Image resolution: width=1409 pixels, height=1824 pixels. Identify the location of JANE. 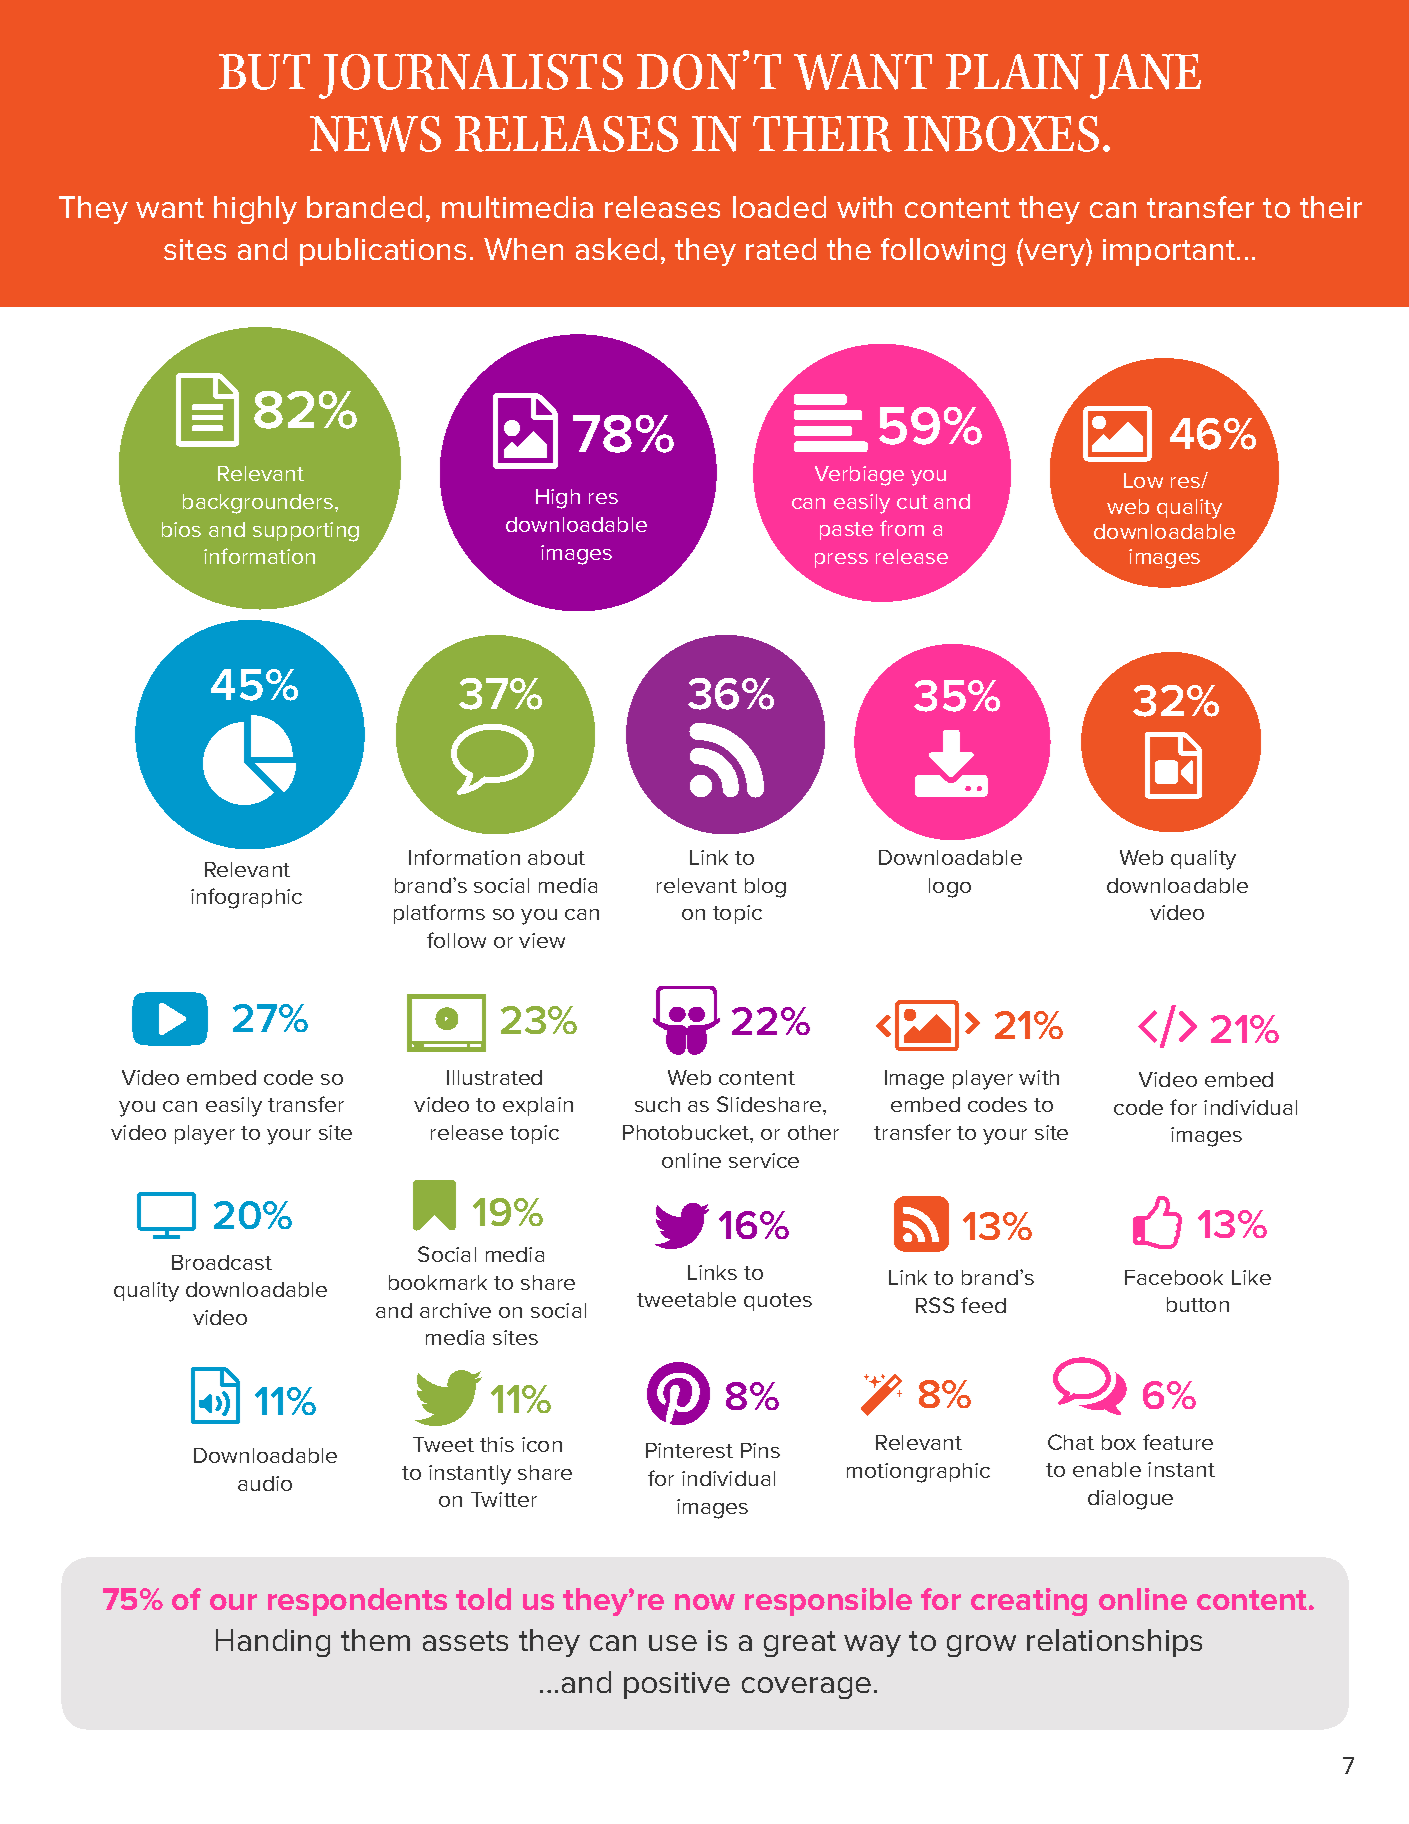
(1145, 76).
